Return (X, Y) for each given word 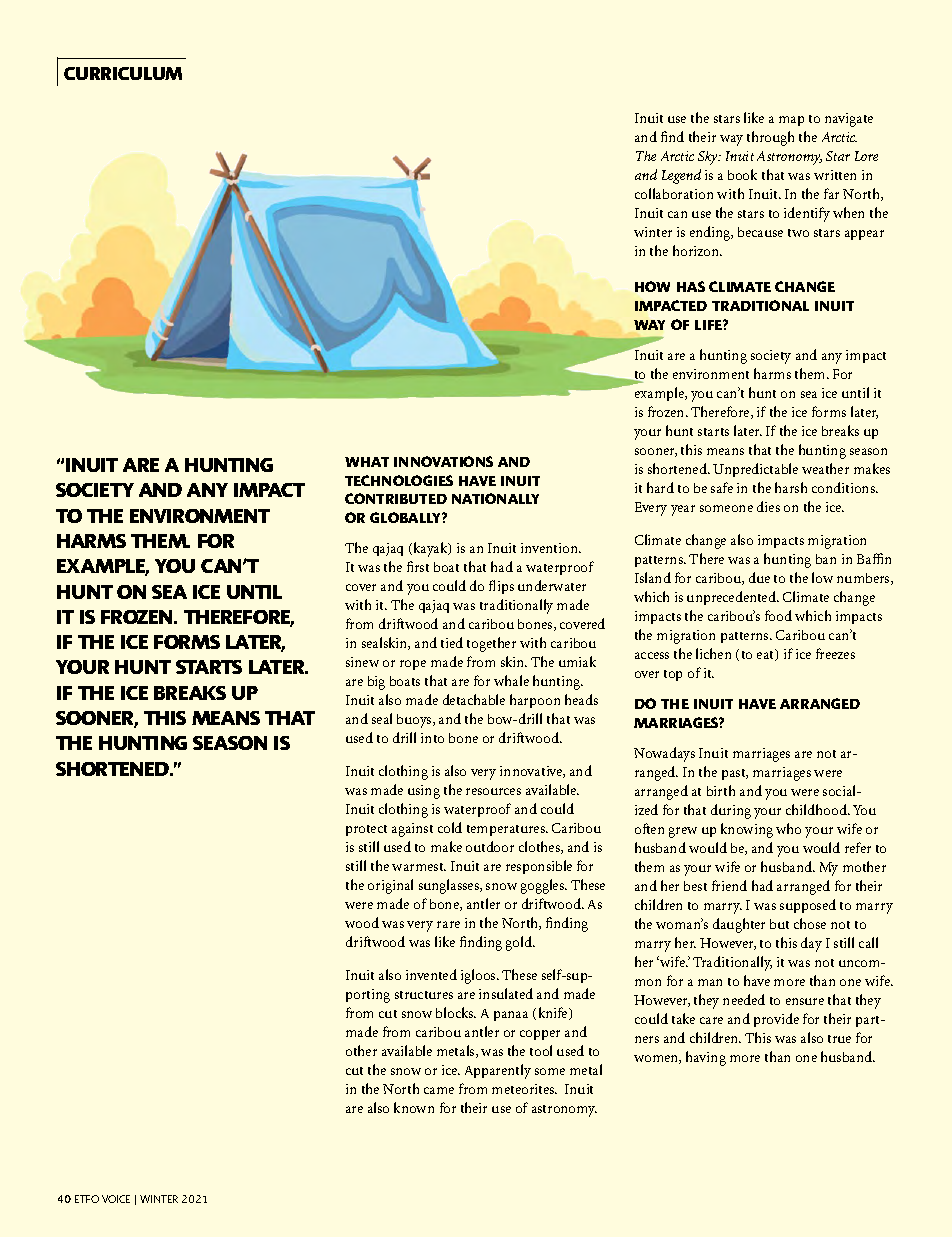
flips (501, 587)
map (791, 121)
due (759, 577)
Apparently (498, 1071)
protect (366, 830)
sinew (362, 662)
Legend (681, 176)
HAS (691, 286)
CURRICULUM (123, 73)
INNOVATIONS (443, 461)
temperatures (507, 830)
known (414, 1107)
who (788, 828)
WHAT (367, 462)
